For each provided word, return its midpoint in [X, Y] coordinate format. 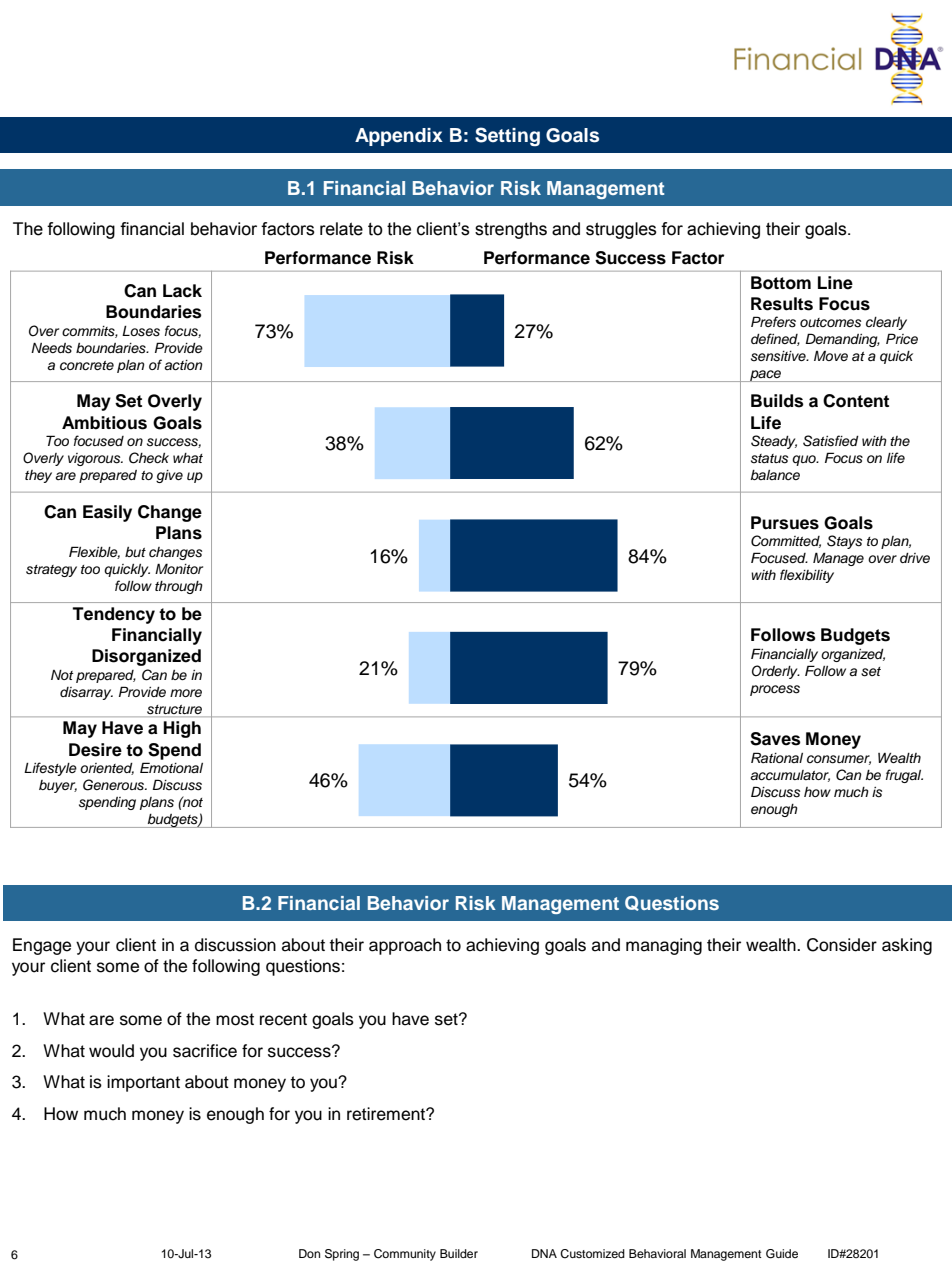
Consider [842, 945]
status [769, 459]
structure [174, 709]
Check [149, 458]
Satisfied [831, 441]
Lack [182, 291]
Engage [42, 946]
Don [309, 1253]
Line [835, 283]
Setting [507, 136]
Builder [459, 1253]
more [186, 693]
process [775, 690]
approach [405, 946]
